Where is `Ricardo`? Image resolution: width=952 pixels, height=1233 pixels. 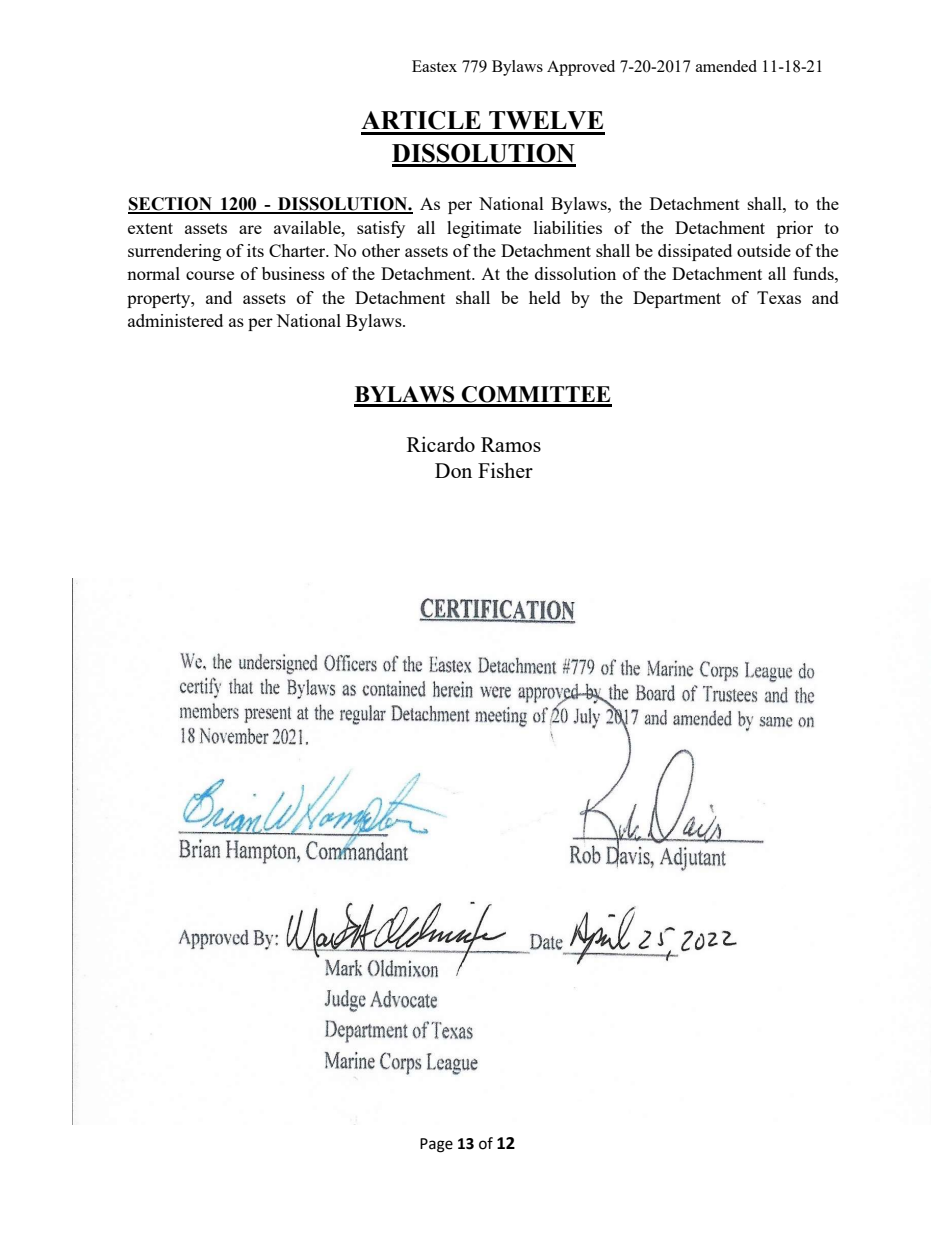 Ricardo is located at coordinates (441, 444).
